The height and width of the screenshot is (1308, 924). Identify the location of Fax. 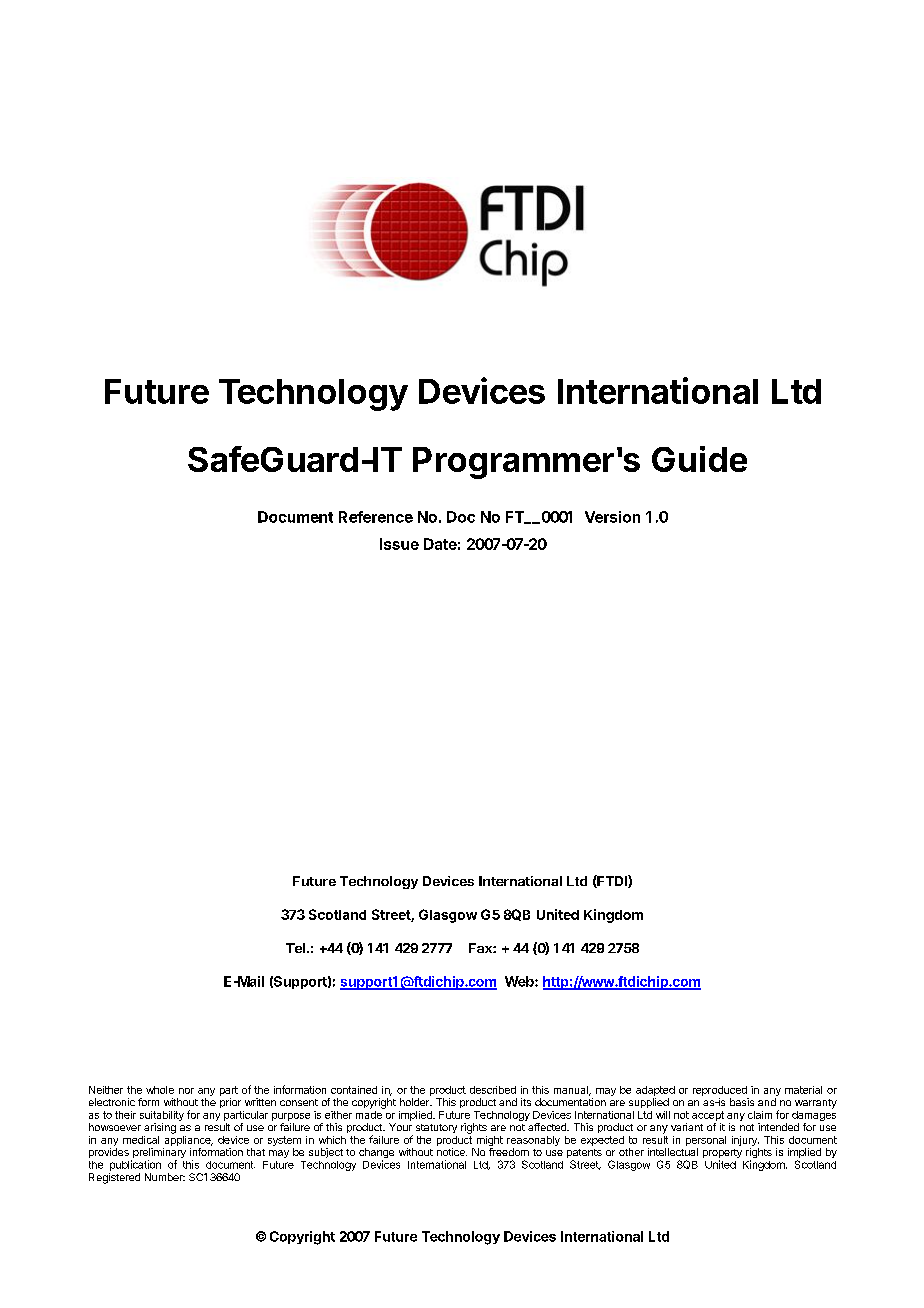
(481, 948).
